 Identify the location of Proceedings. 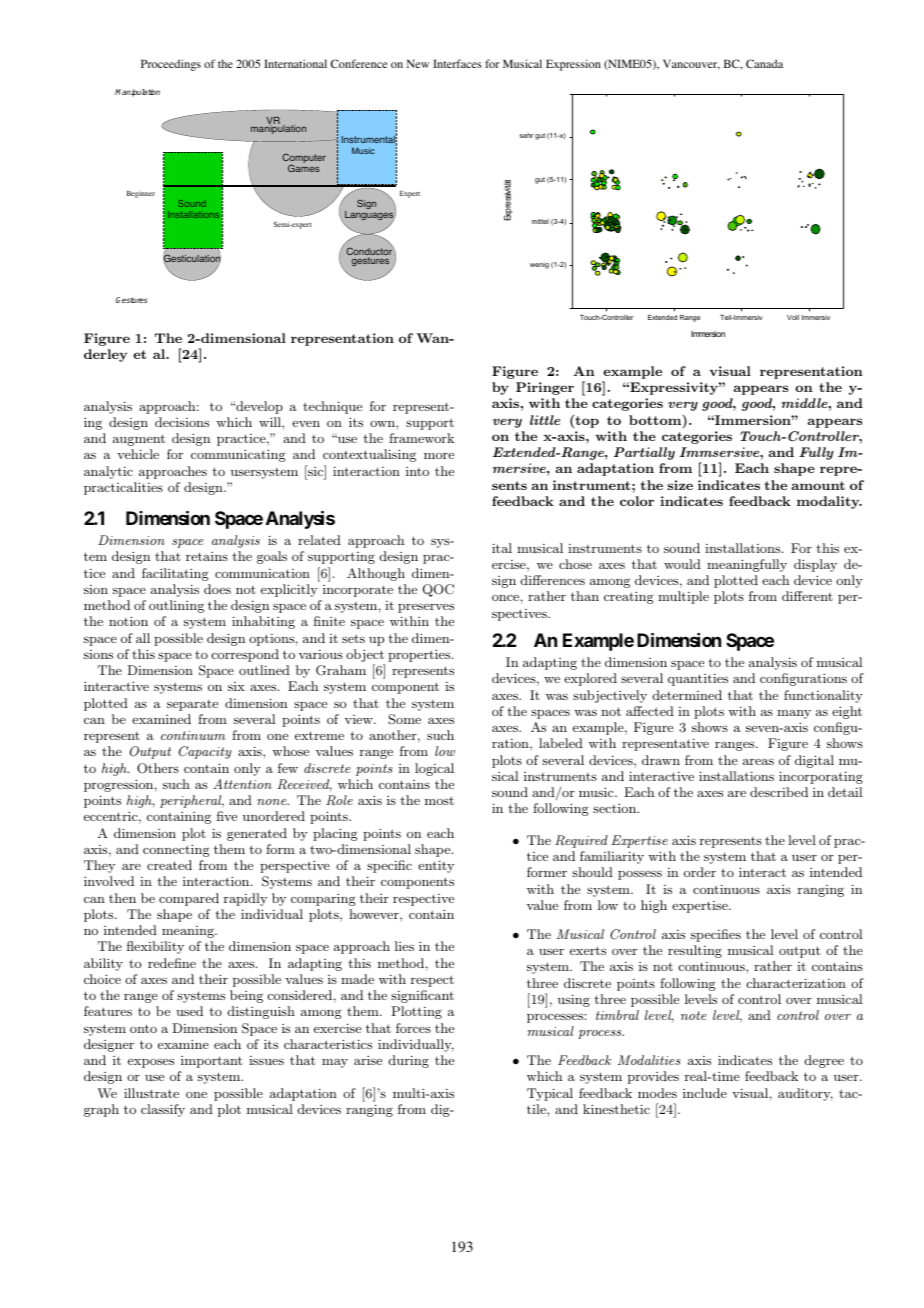
(171, 65).
